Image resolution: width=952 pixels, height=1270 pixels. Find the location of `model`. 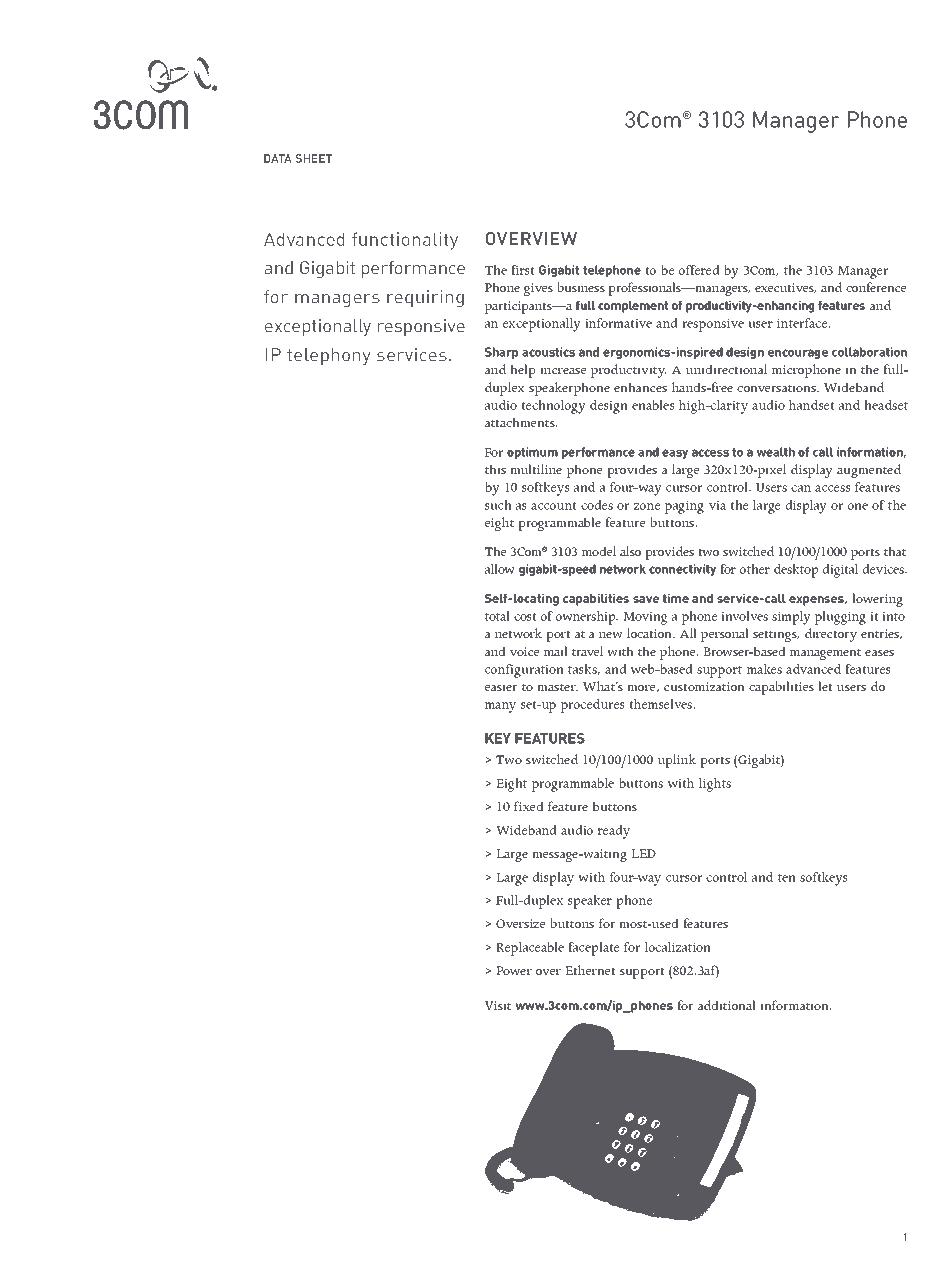

model is located at coordinates (599, 551).
